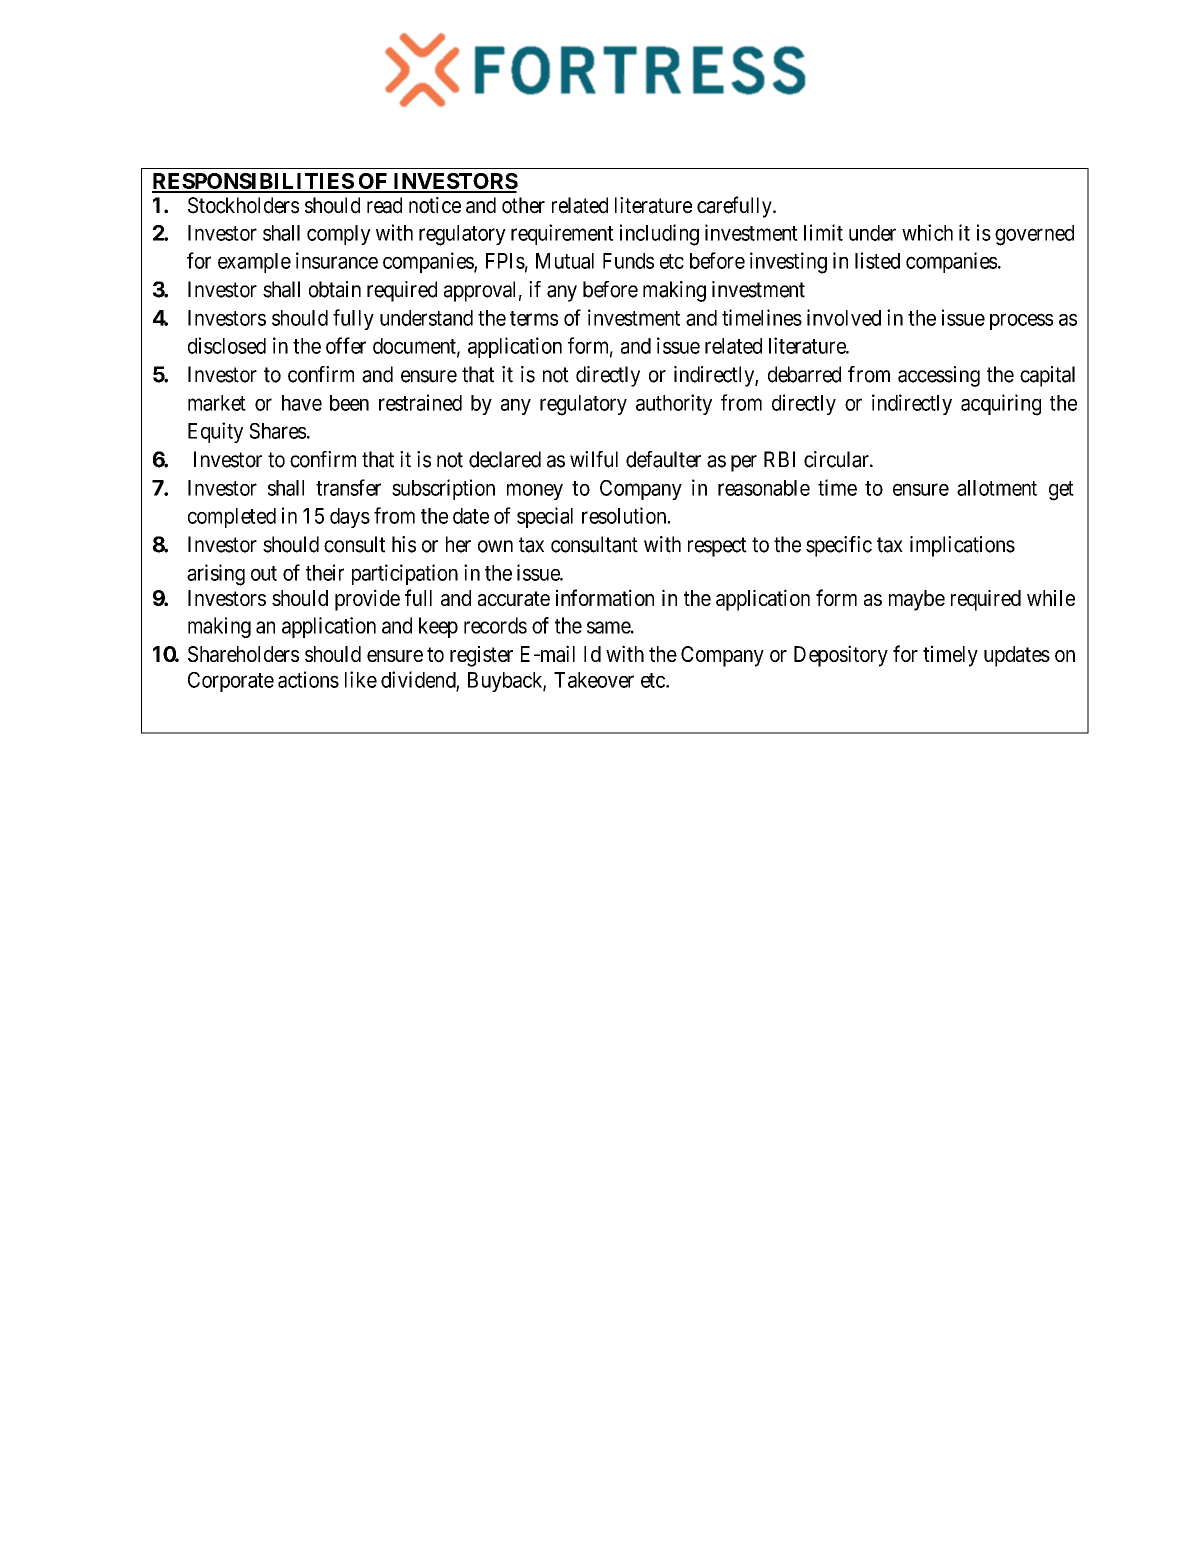 The image size is (1191, 1541). What do you see at coordinates (841, 656) in the page?
I see `Depository` at bounding box center [841, 656].
